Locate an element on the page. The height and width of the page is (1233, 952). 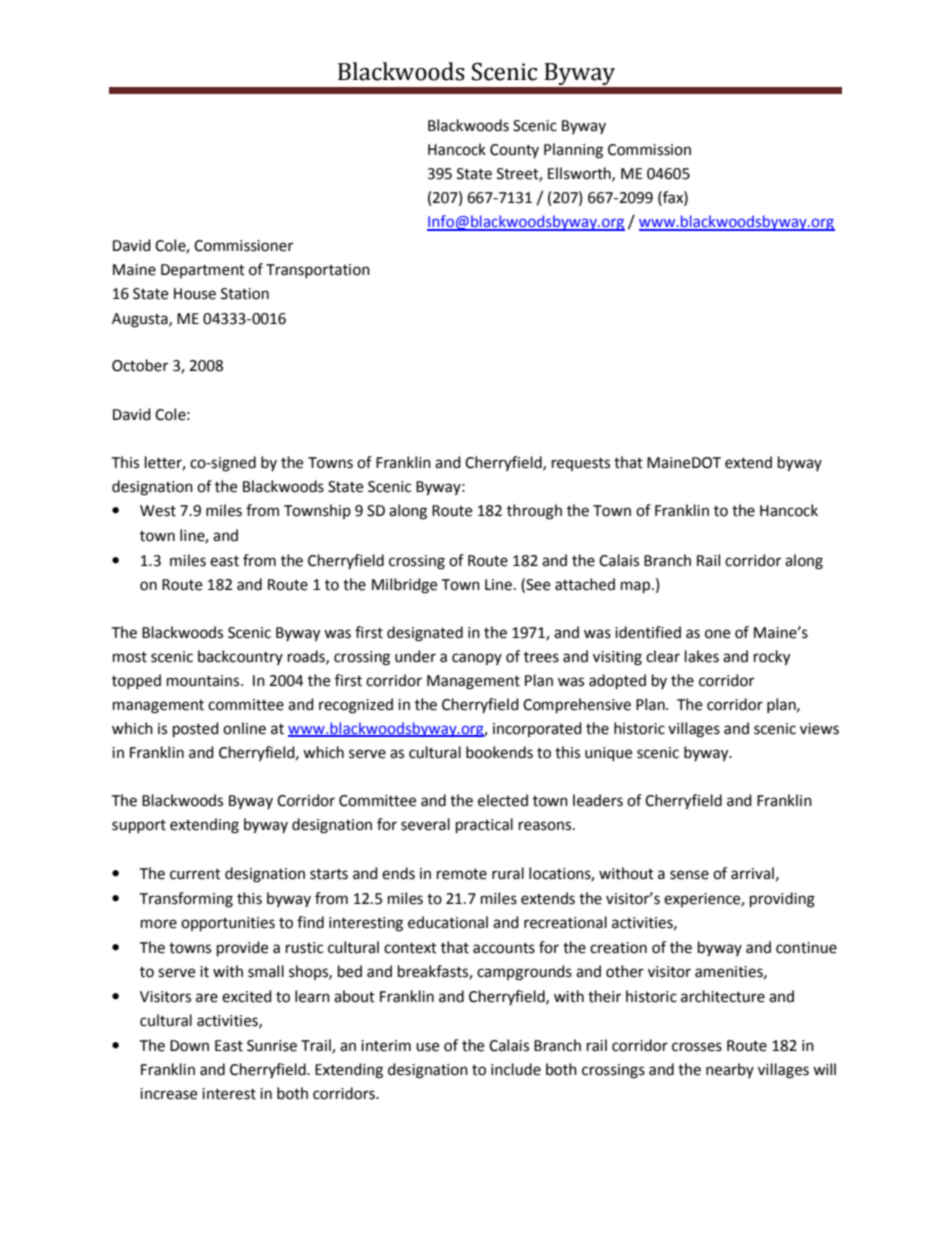
Department is located at coordinates (203, 271).
